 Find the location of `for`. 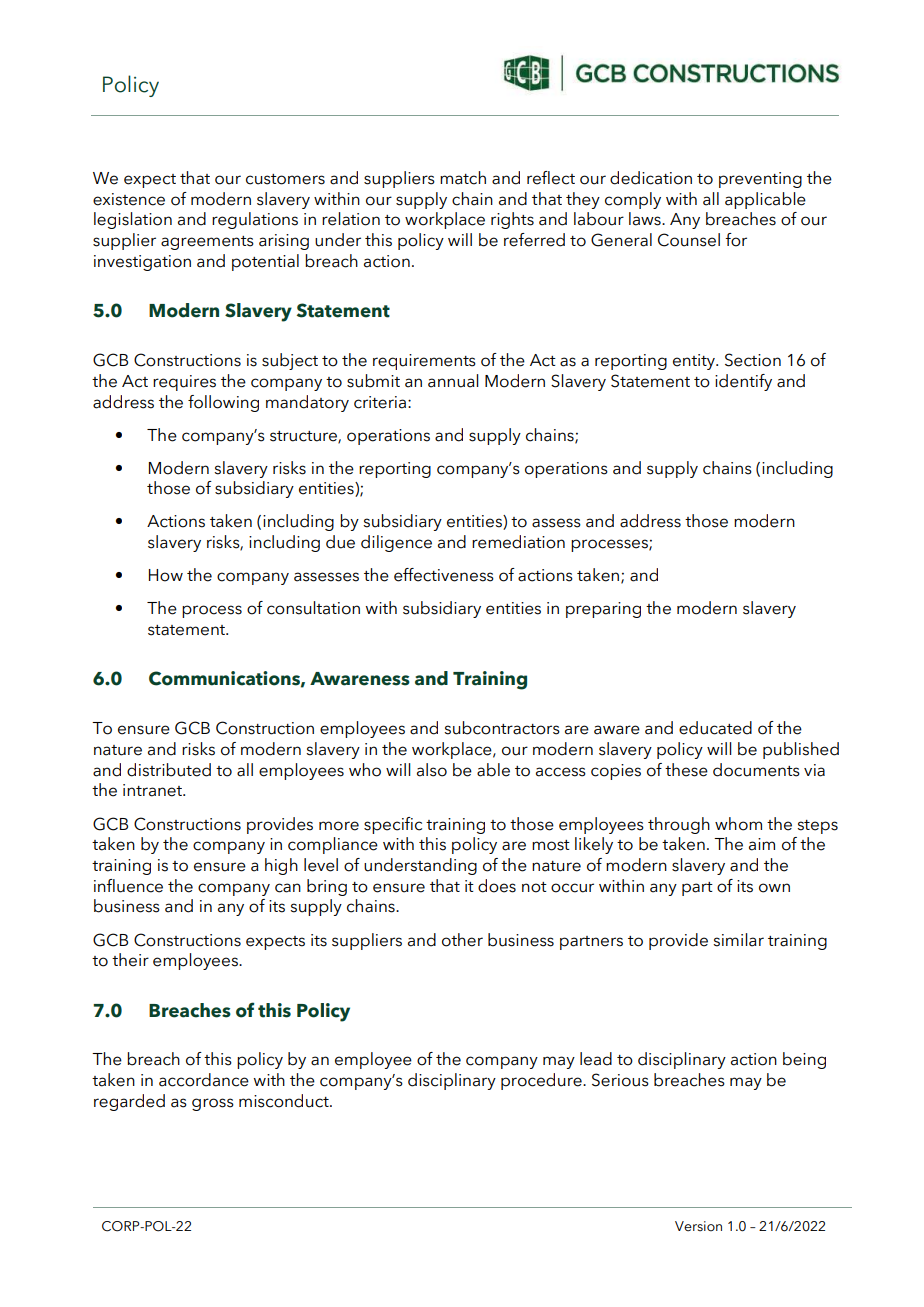

for is located at coordinates (736, 240).
